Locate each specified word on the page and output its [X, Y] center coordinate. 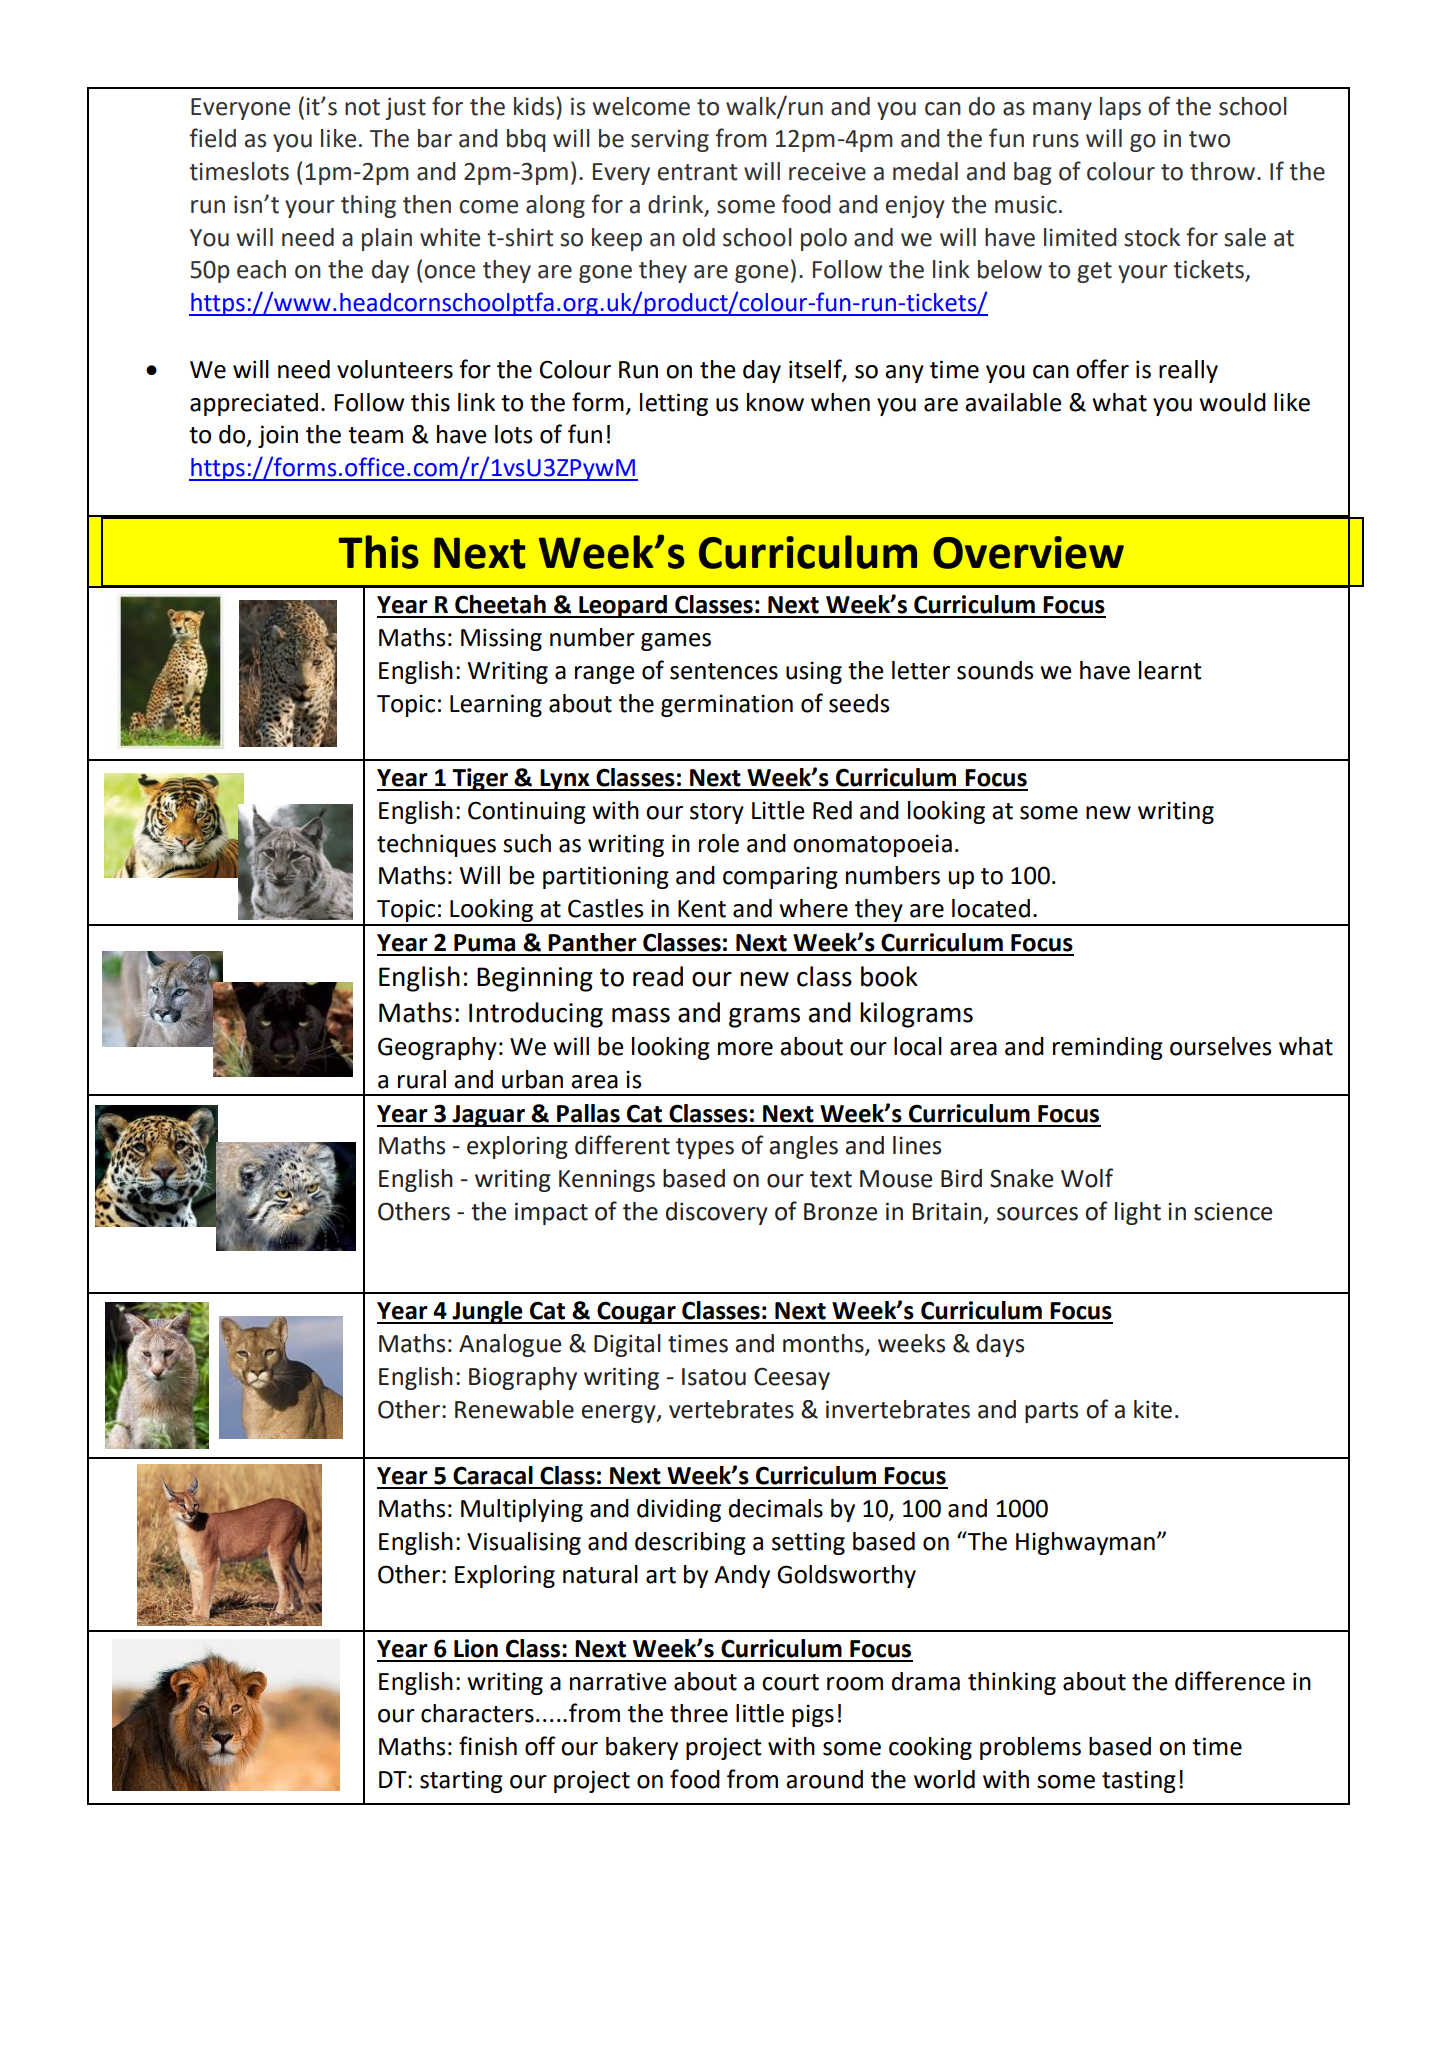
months [824, 1344]
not [362, 107]
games [676, 642]
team [375, 435]
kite [1153, 1409]
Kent [702, 909]
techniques [436, 845]
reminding [1108, 1048]
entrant [697, 172]
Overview [1028, 552]
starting [461, 1781]
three [699, 1713]
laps [1120, 108]
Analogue [510, 1345]
